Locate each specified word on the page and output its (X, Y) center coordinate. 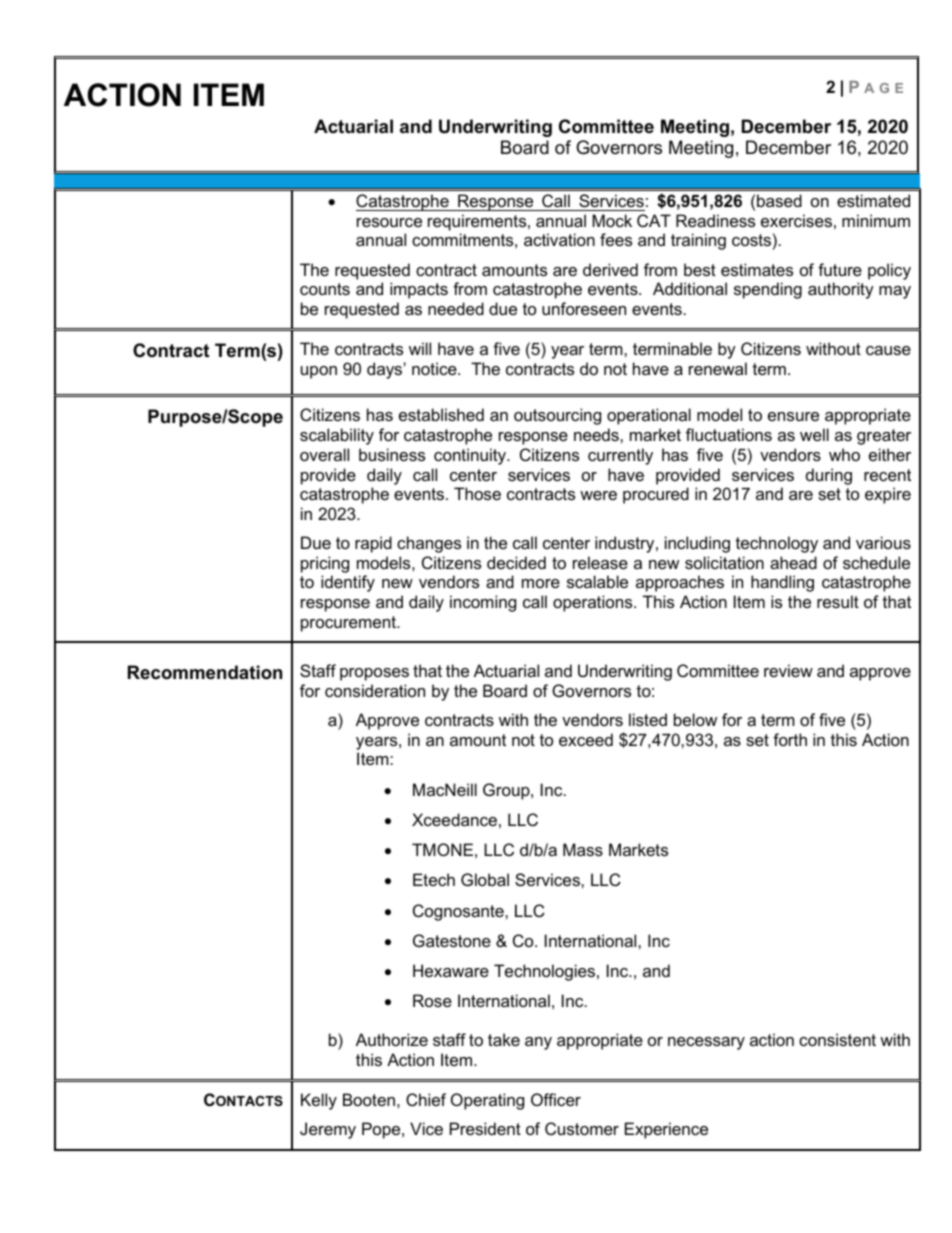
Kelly (319, 1101)
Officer (556, 1099)
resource (389, 222)
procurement (350, 624)
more (541, 583)
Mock (612, 220)
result (838, 601)
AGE (883, 88)
